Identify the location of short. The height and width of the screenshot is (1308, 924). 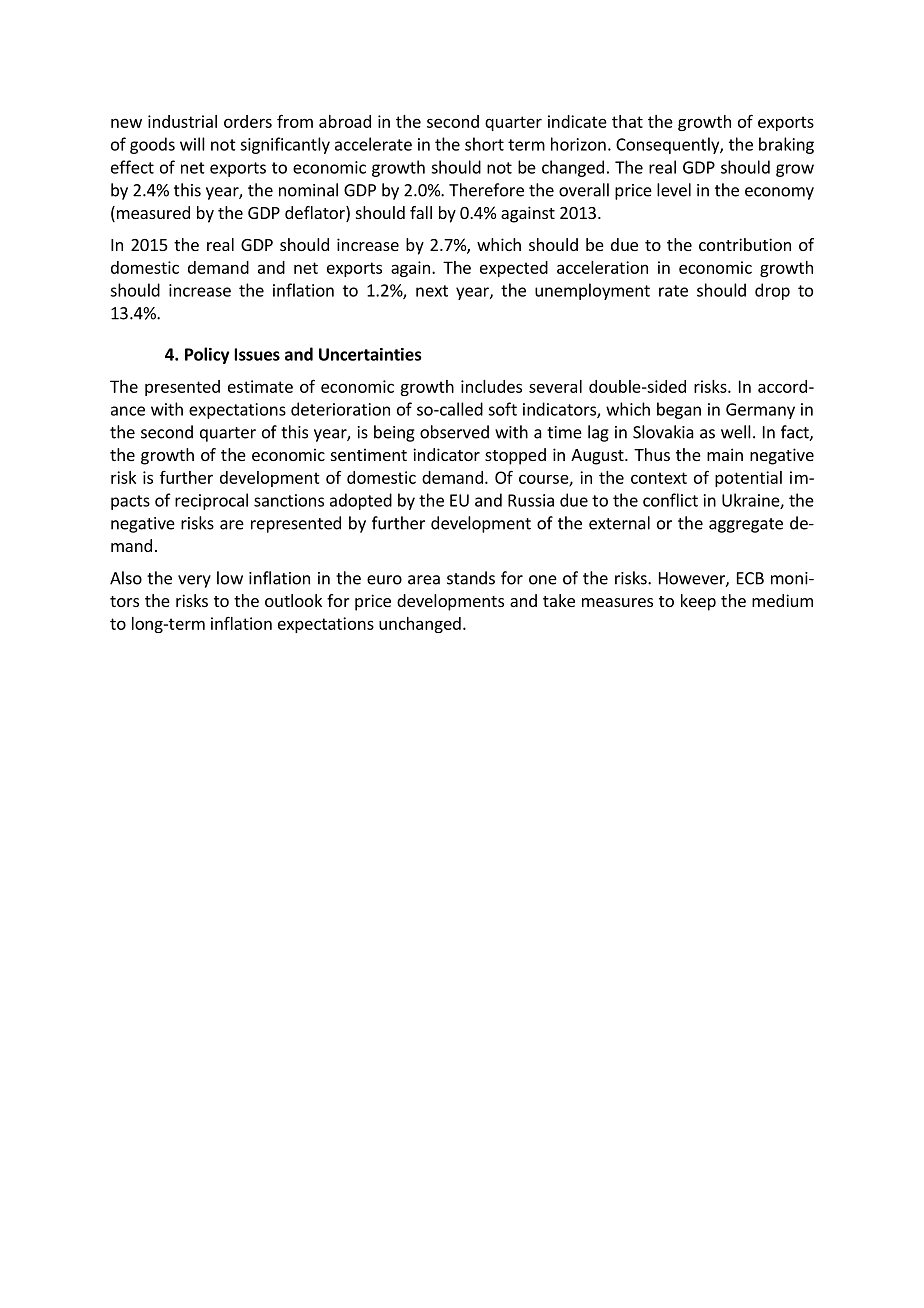
(484, 144).
